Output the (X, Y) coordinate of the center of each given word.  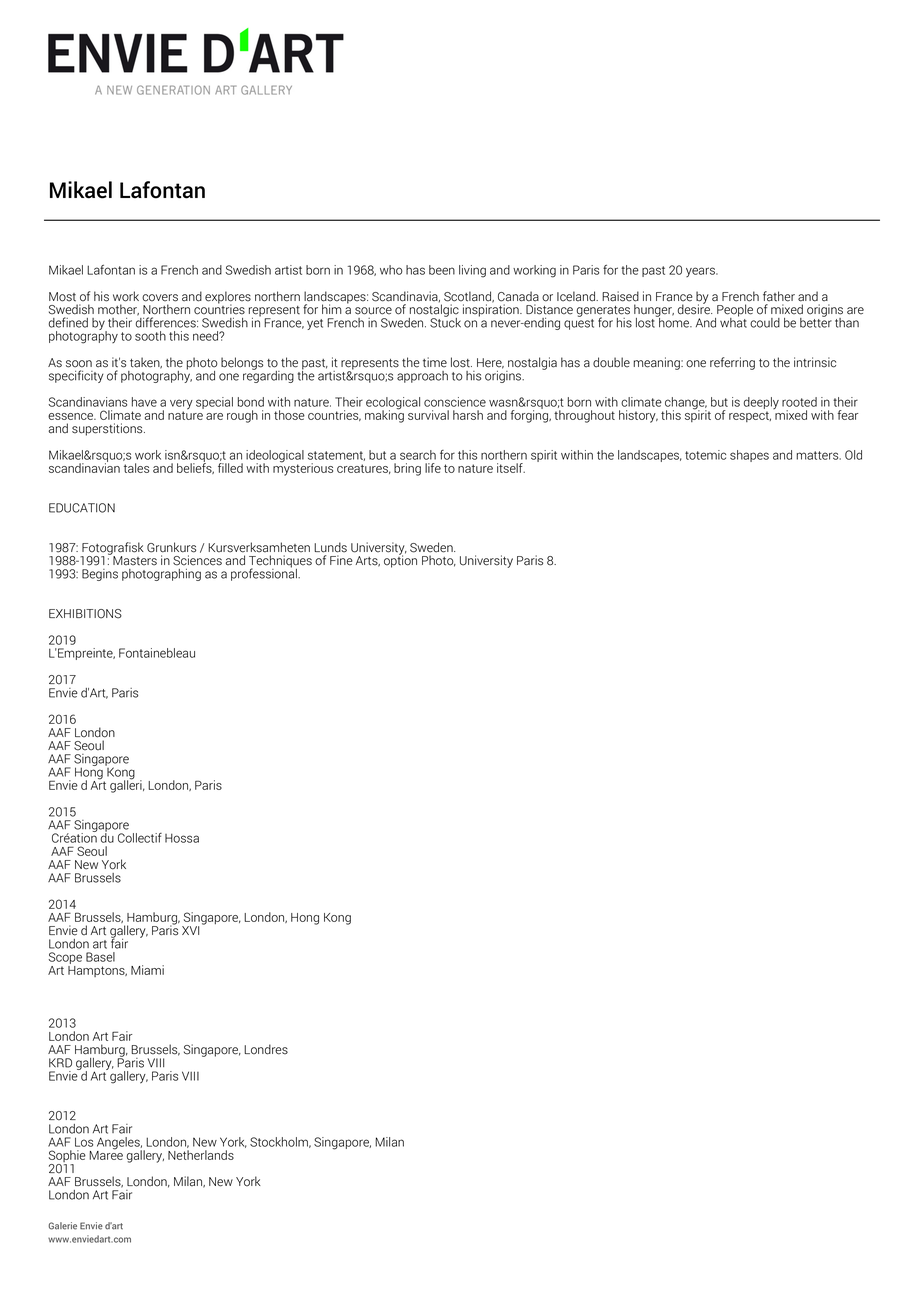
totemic (705, 455)
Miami (147, 970)
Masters (134, 560)
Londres (266, 1049)
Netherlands (201, 1155)
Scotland (469, 297)
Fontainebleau (157, 653)
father (779, 296)
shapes (749, 456)
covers (160, 298)
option (400, 560)
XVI (190, 930)
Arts (367, 561)
